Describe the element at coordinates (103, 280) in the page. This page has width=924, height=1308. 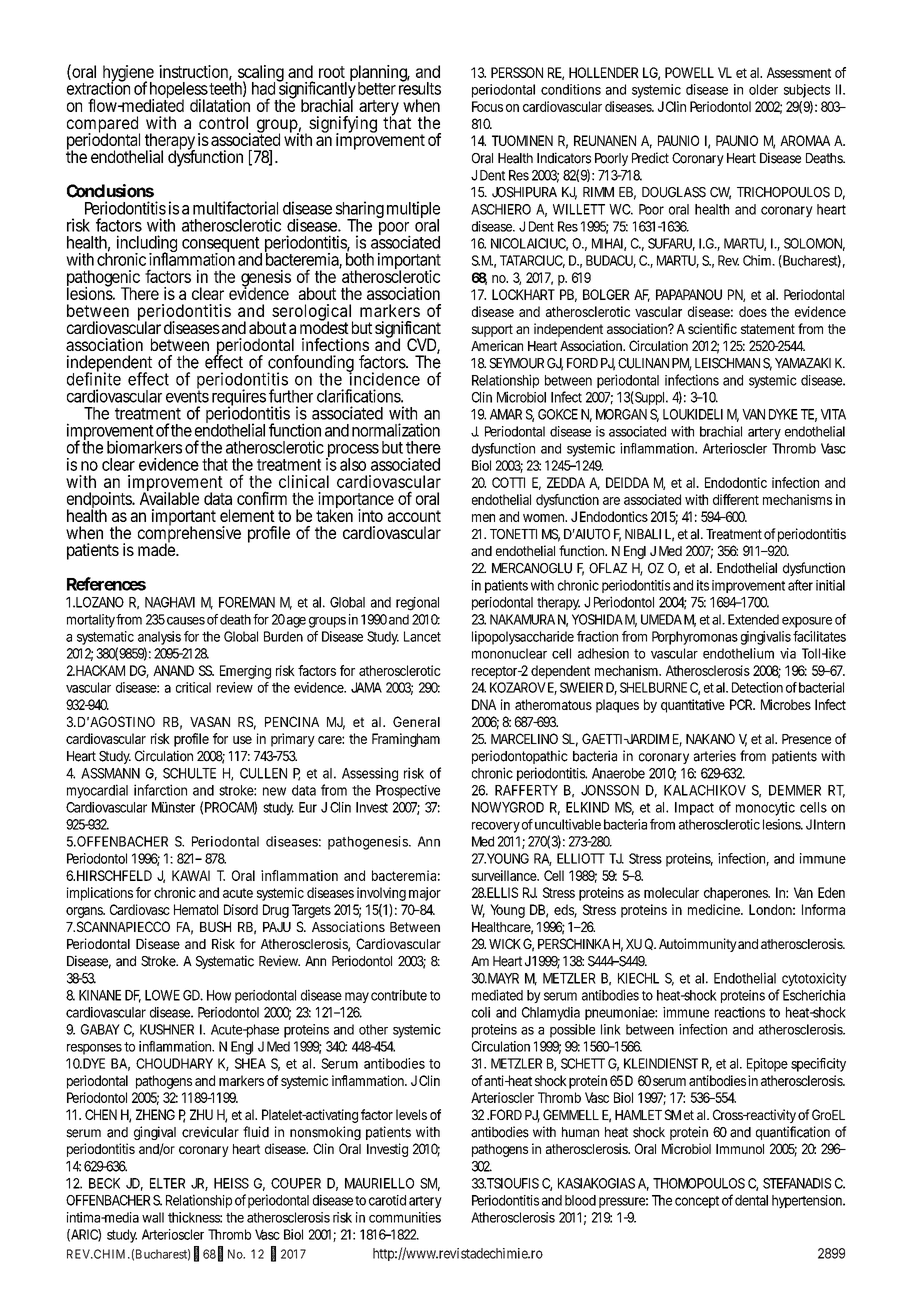
I see `pathogenic` at that location.
